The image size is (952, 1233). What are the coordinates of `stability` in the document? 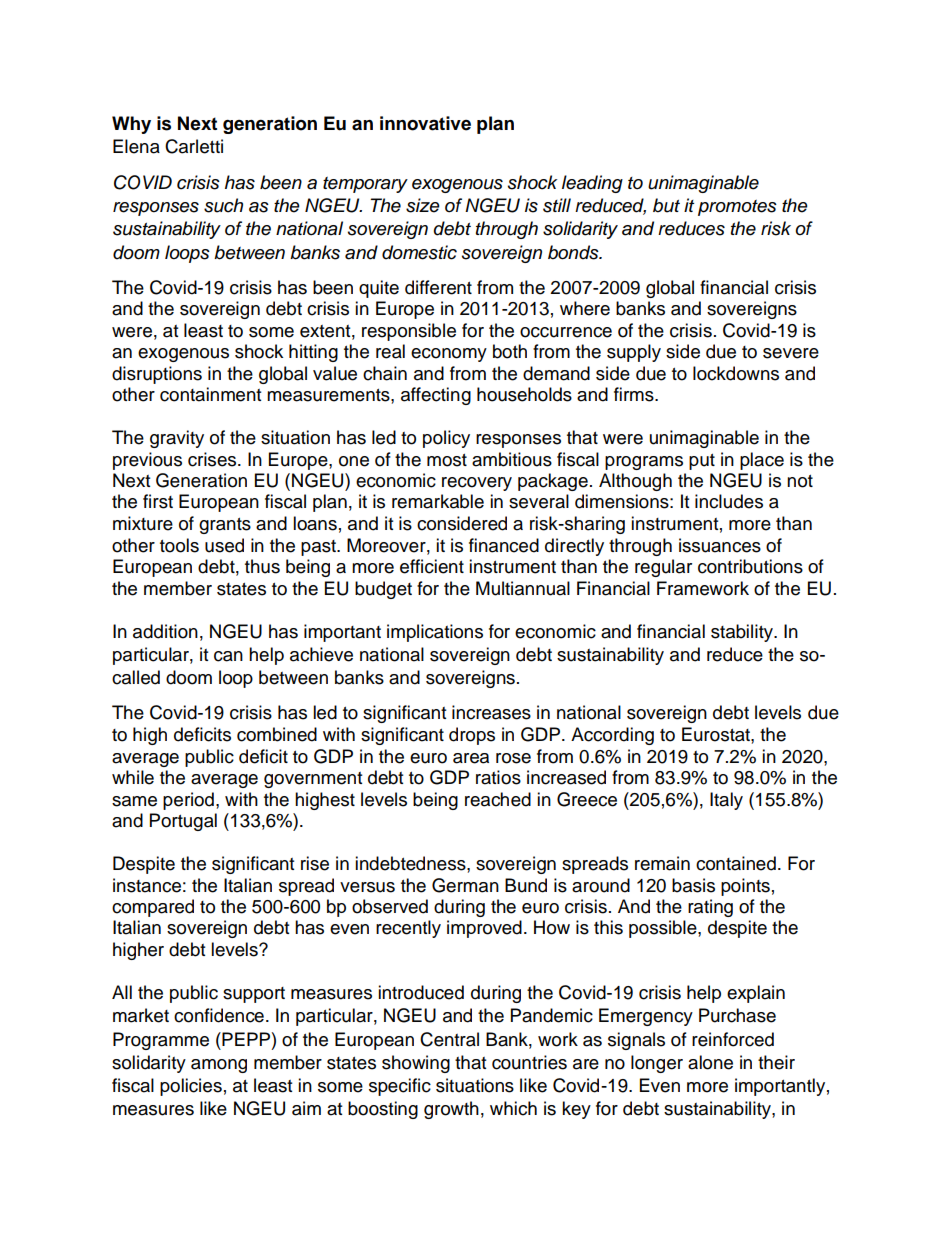 It's located at (743, 633).
